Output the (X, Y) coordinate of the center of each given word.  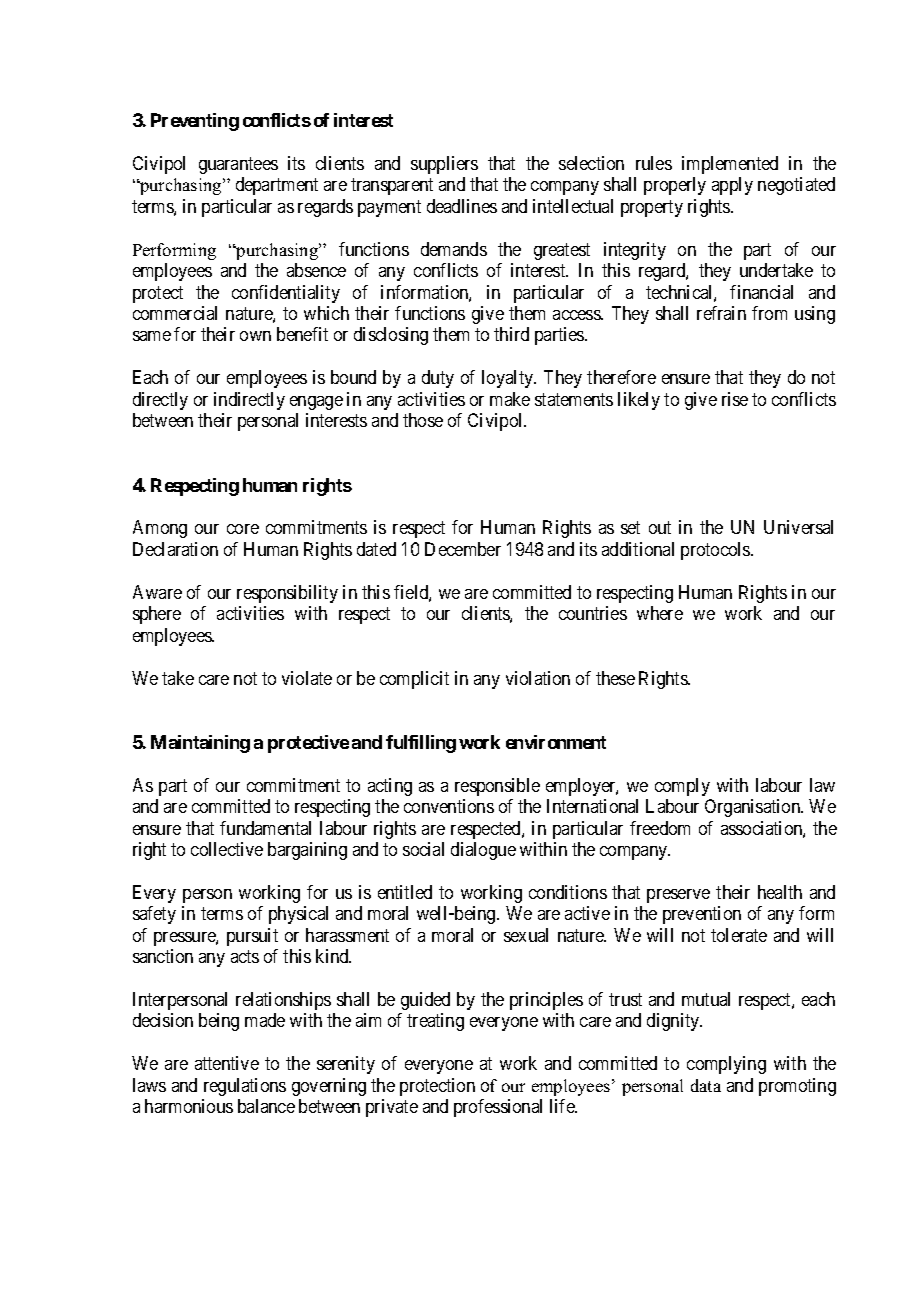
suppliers (444, 165)
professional (498, 1108)
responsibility (287, 594)
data (706, 1085)
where (660, 613)
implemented (730, 165)
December (463, 549)
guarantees (238, 165)
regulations (245, 1087)
